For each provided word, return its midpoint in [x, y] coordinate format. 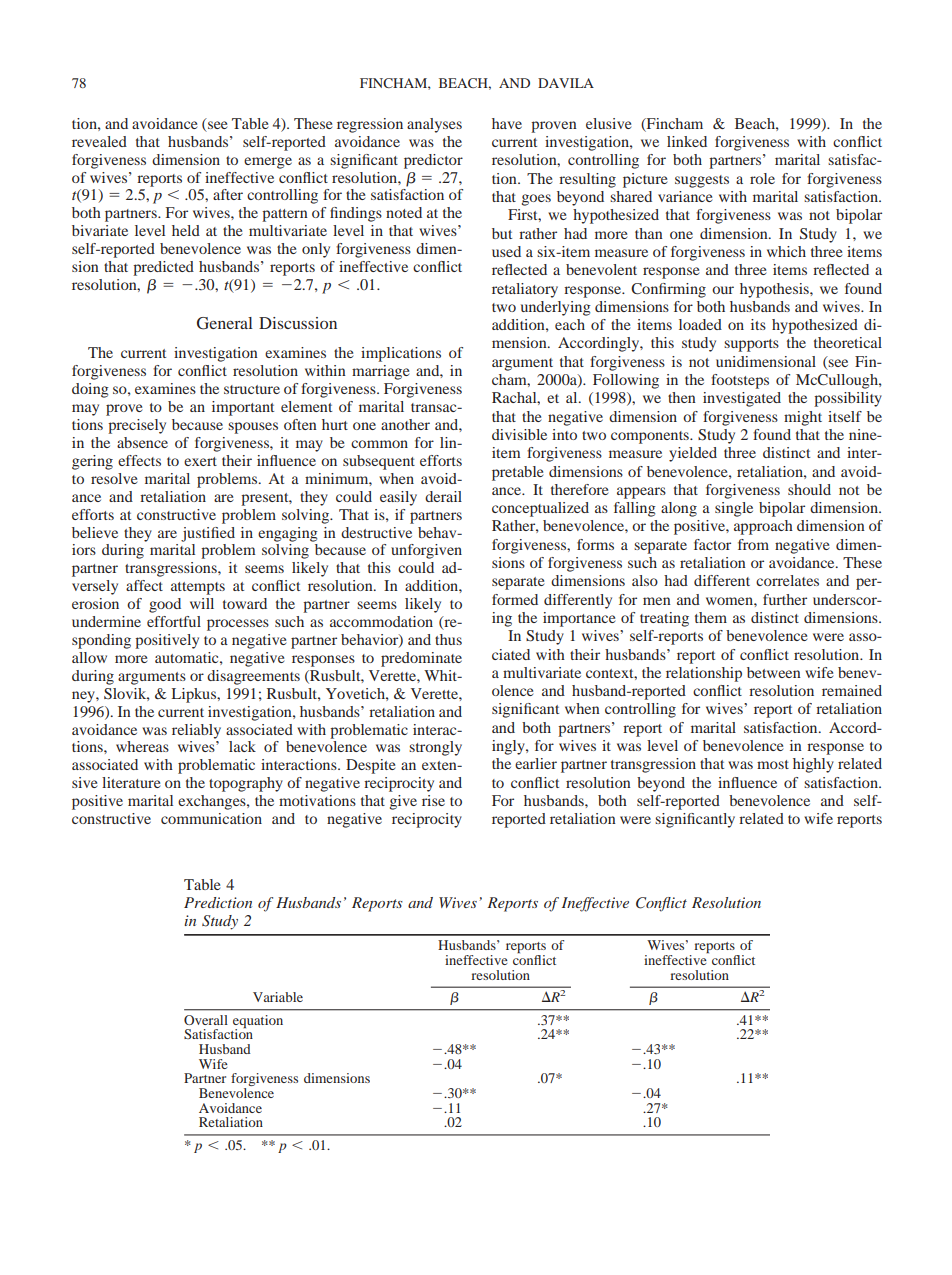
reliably [196, 731]
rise [433, 800]
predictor [433, 161]
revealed [99, 141]
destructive [376, 532]
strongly [435, 748]
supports [751, 345]
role [762, 178]
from [753, 544]
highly [813, 765]
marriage [380, 372]
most [773, 764]
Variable [278, 997]
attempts [198, 588]
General [225, 323]
